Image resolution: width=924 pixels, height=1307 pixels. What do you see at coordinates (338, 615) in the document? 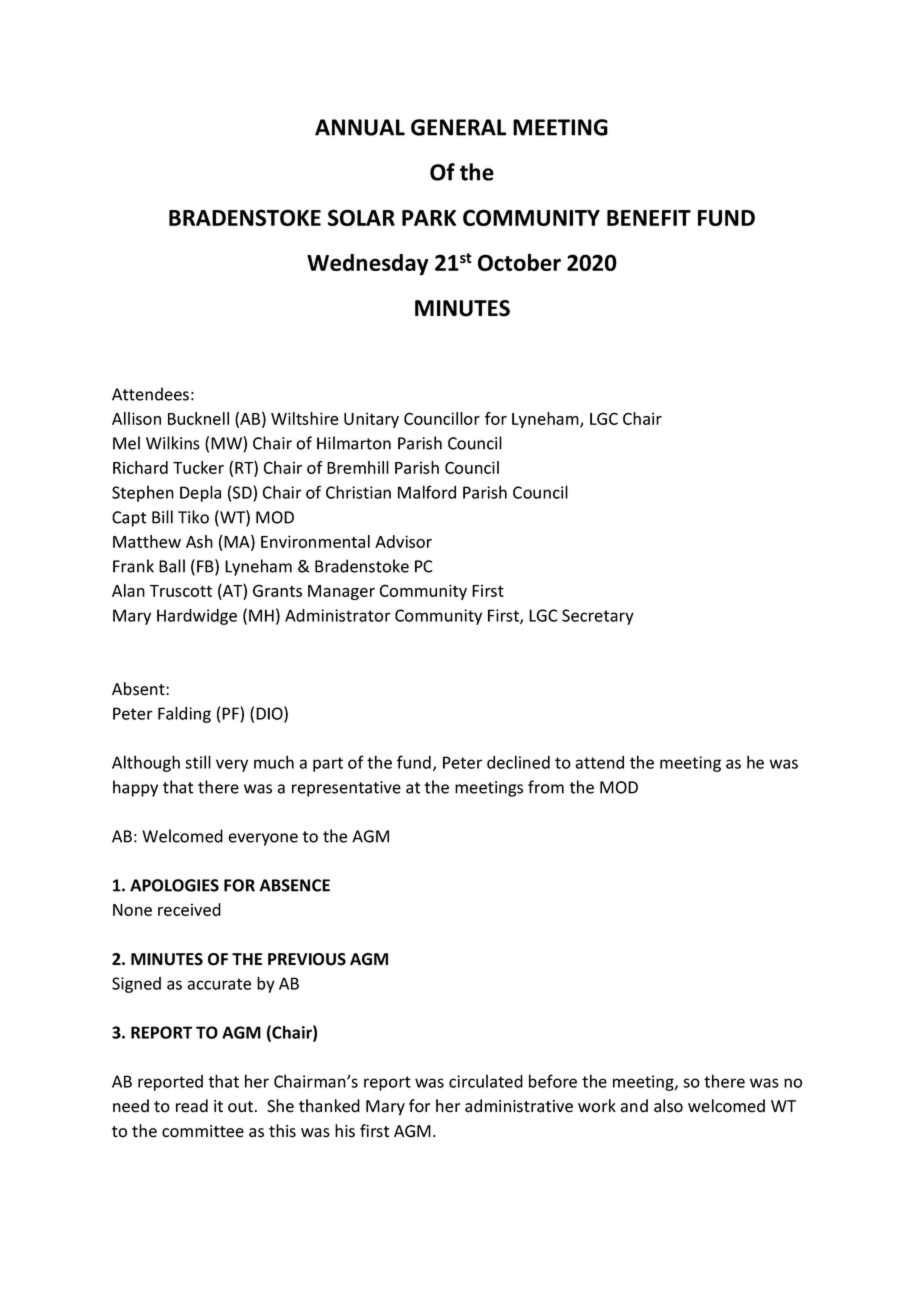
I see `Administrator` at bounding box center [338, 615].
